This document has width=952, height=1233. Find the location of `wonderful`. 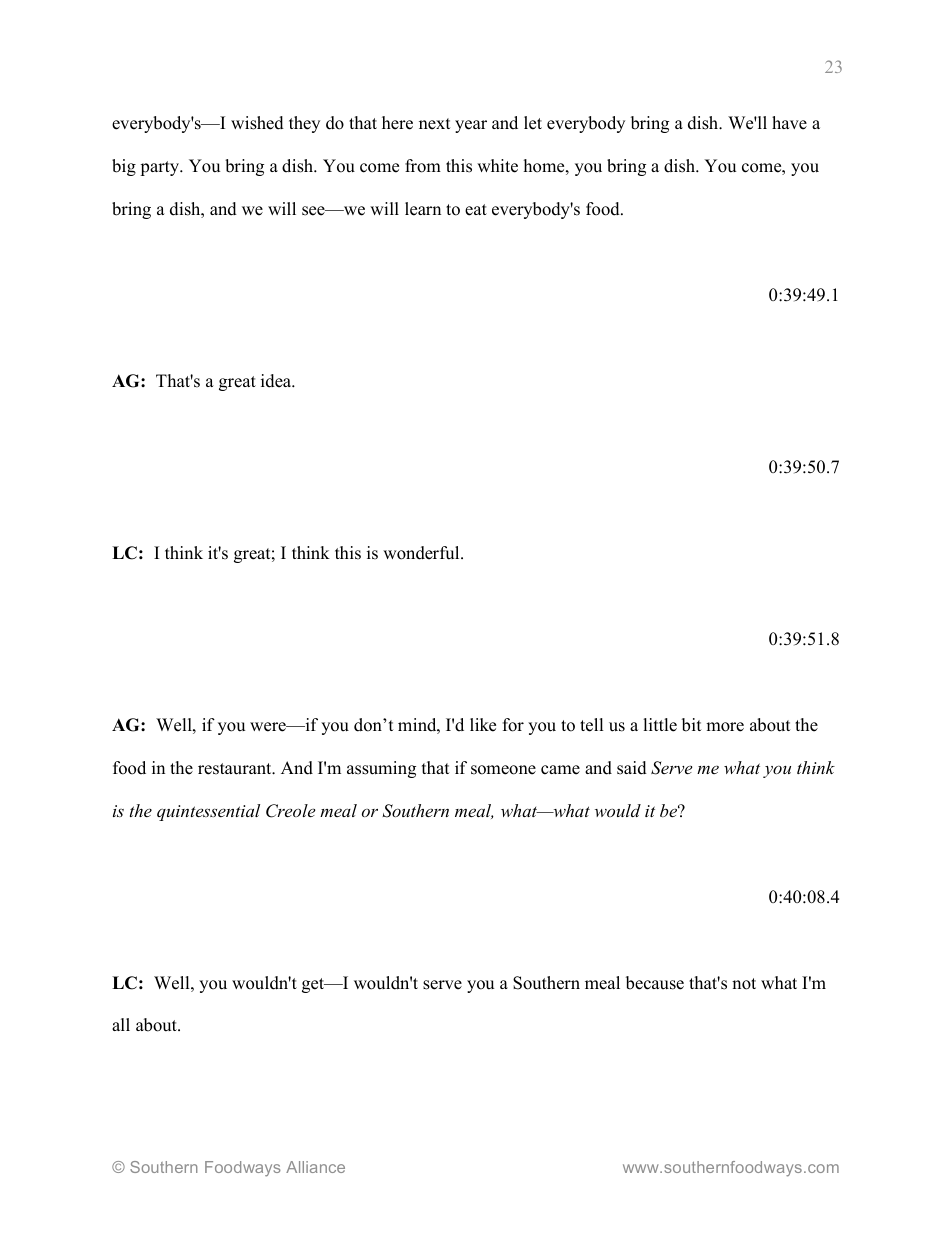

wonderful is located at coordinates (422, 553).
